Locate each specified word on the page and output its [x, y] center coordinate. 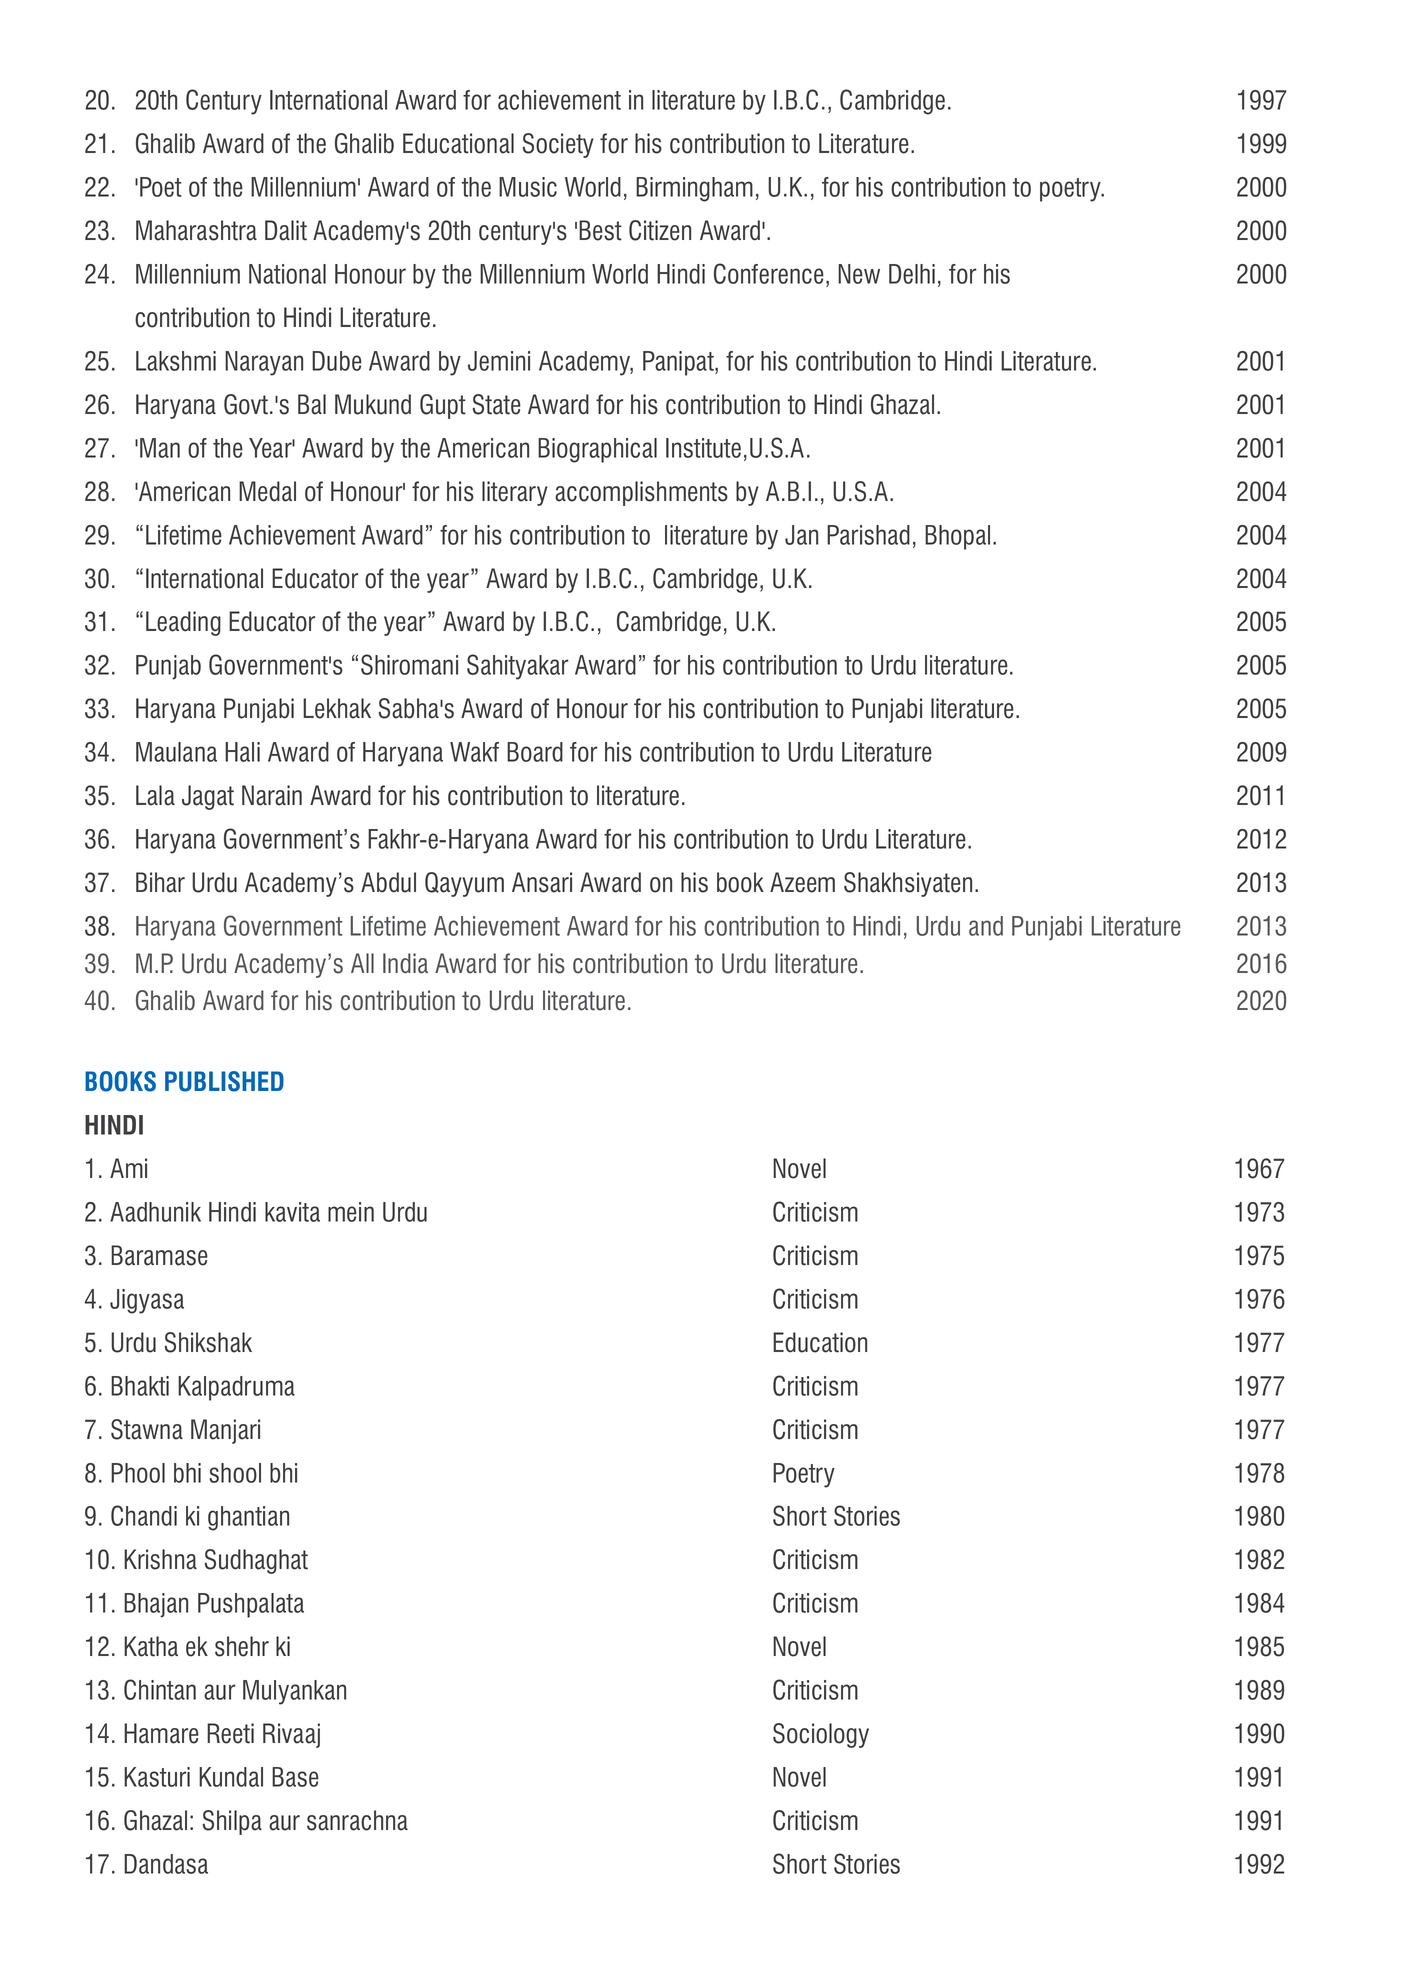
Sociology [821, 1735]
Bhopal [957, 537]
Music [528, 187]
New [859, 274]
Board [535, 752]
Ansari [542, 882]
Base [295, 1777]
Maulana [176, 752]
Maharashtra [196, 230]
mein [351, 1212]
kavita [292, 1212]
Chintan [160, 1689]
